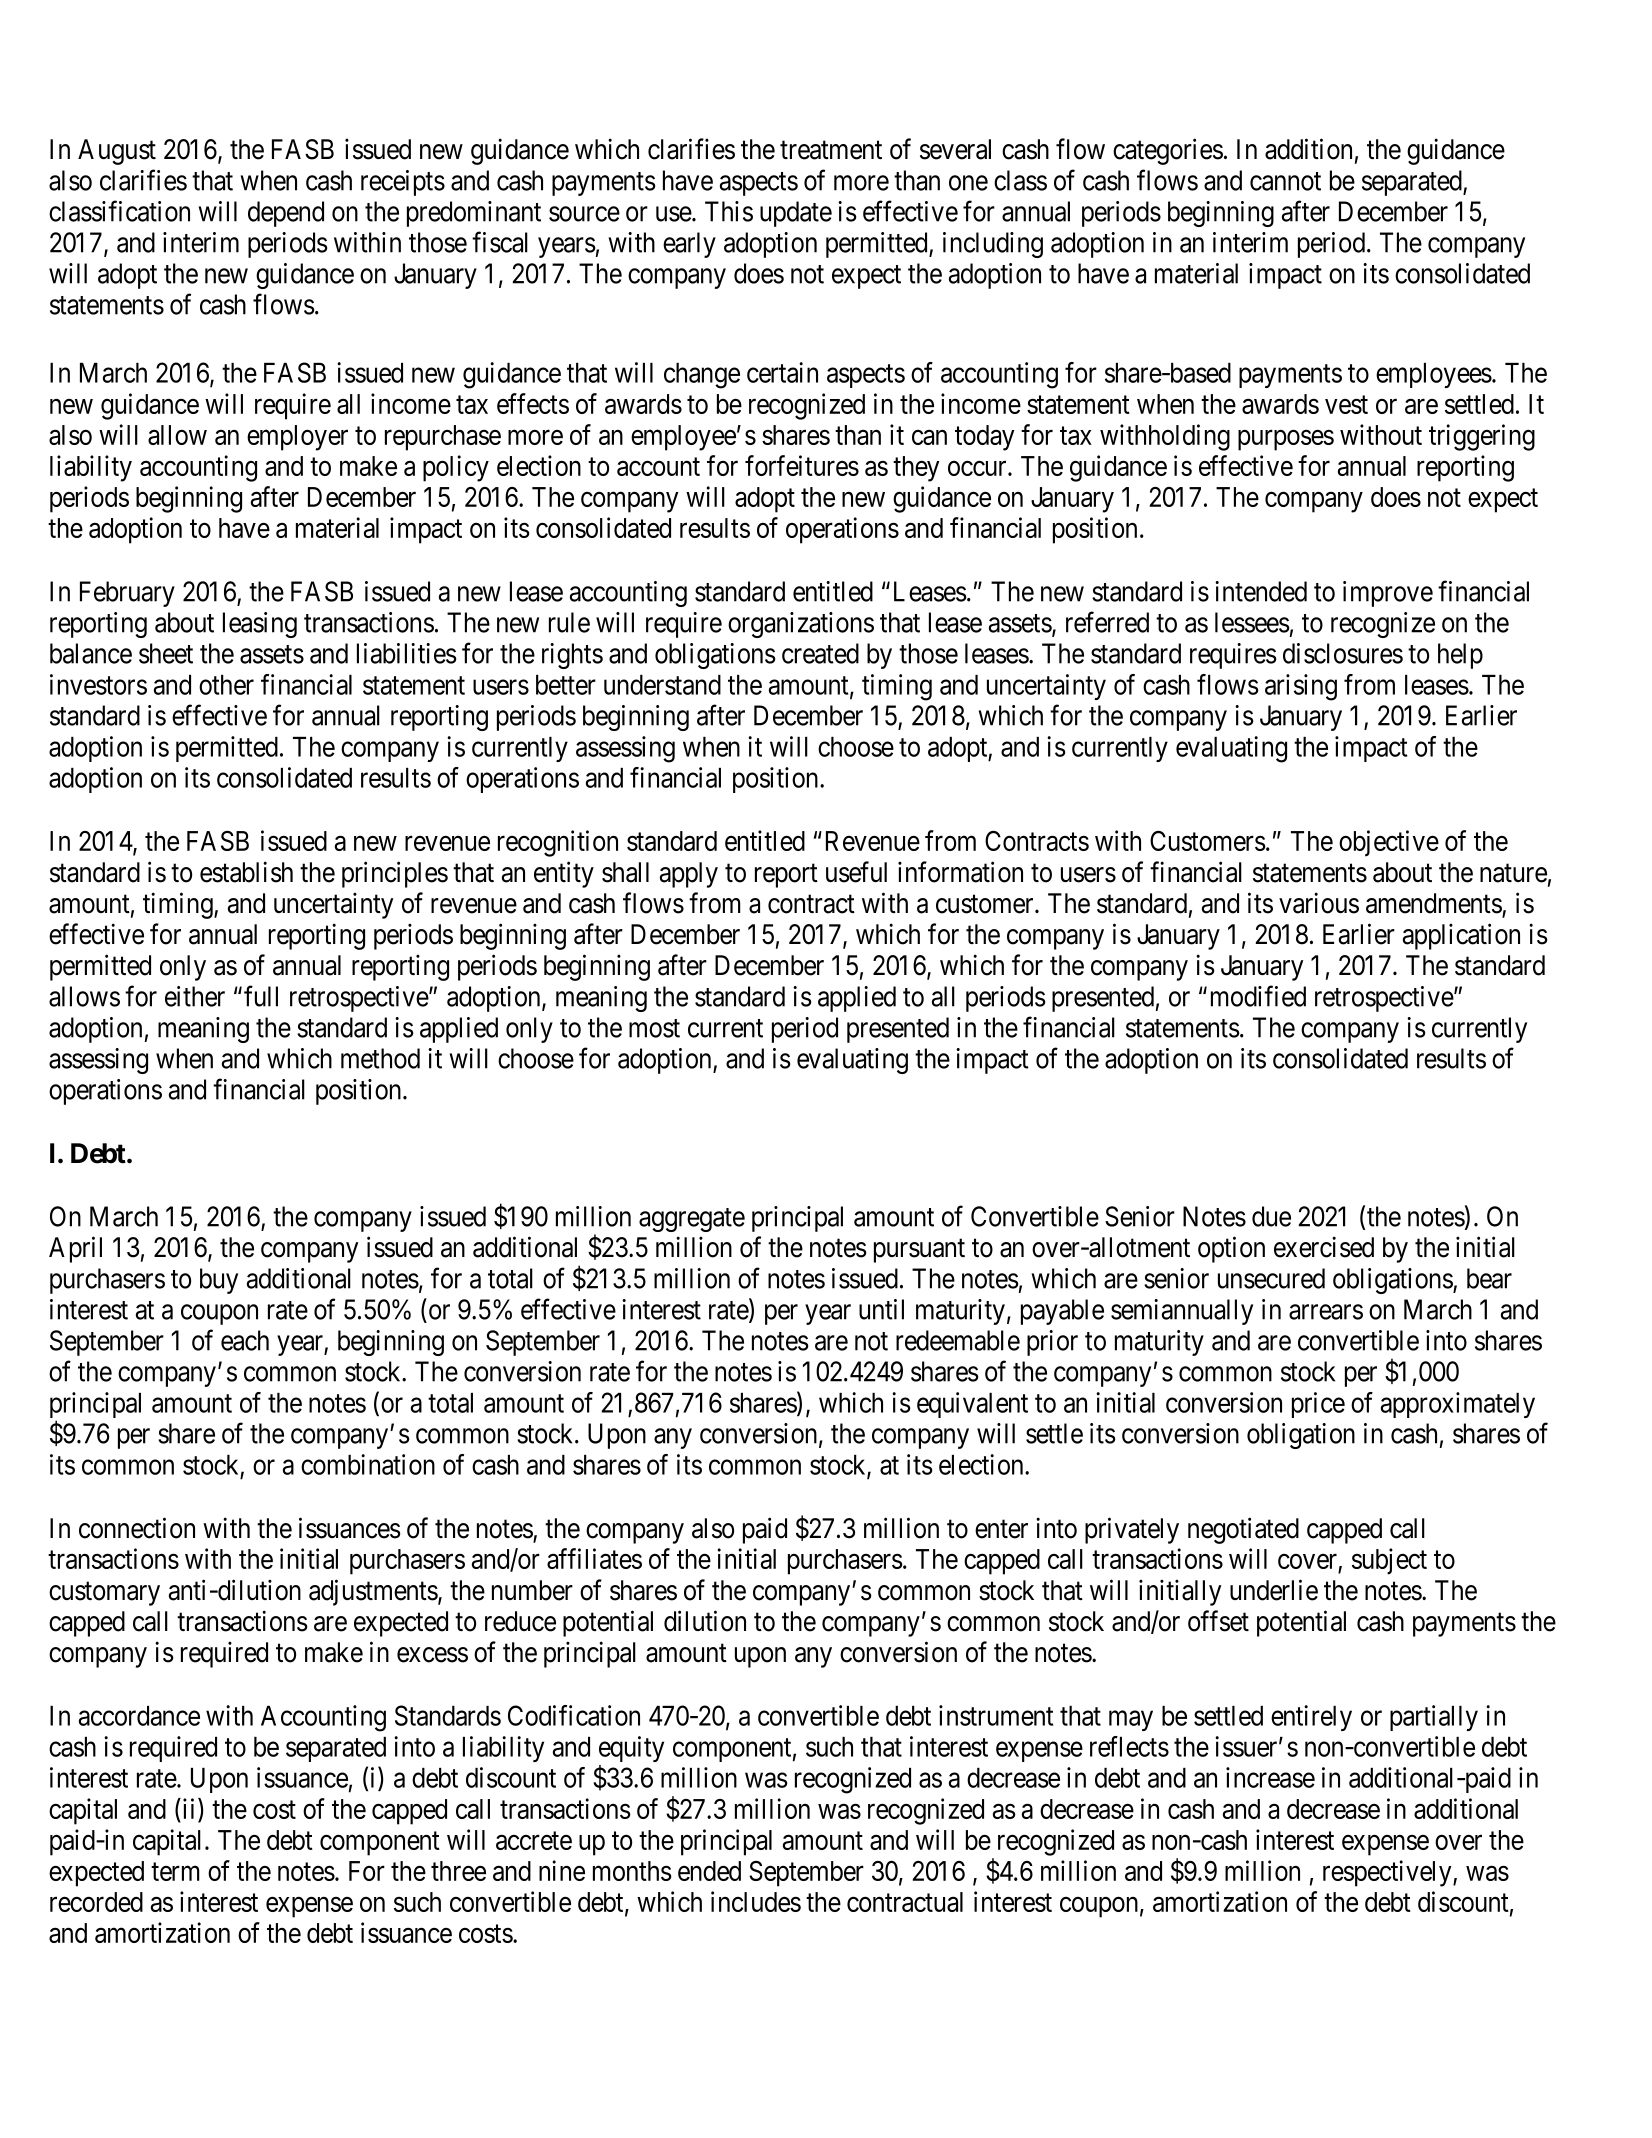  I want to click on term, so click(175, 1872).
